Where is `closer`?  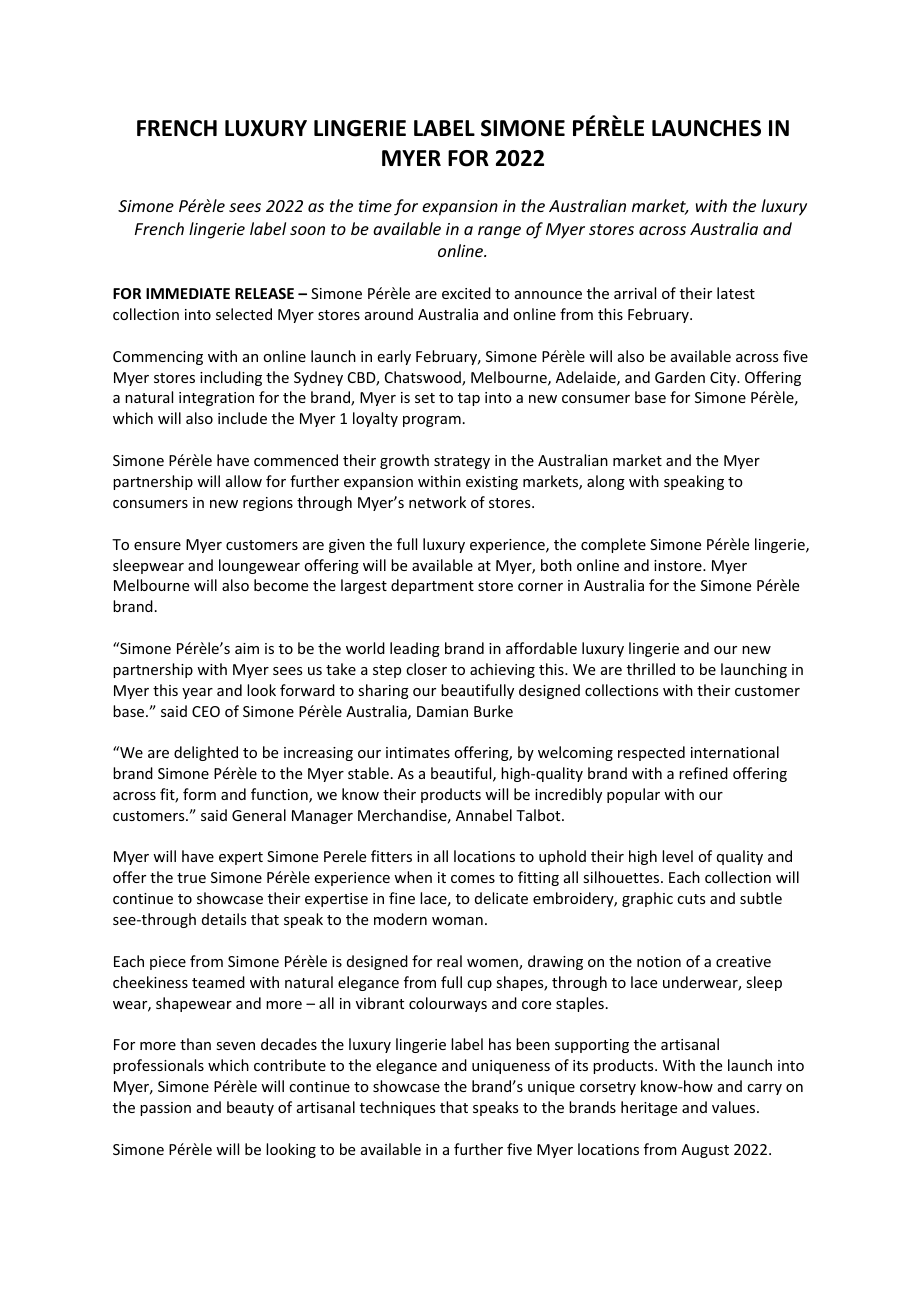
closer is located at coordinates (426, 669).
